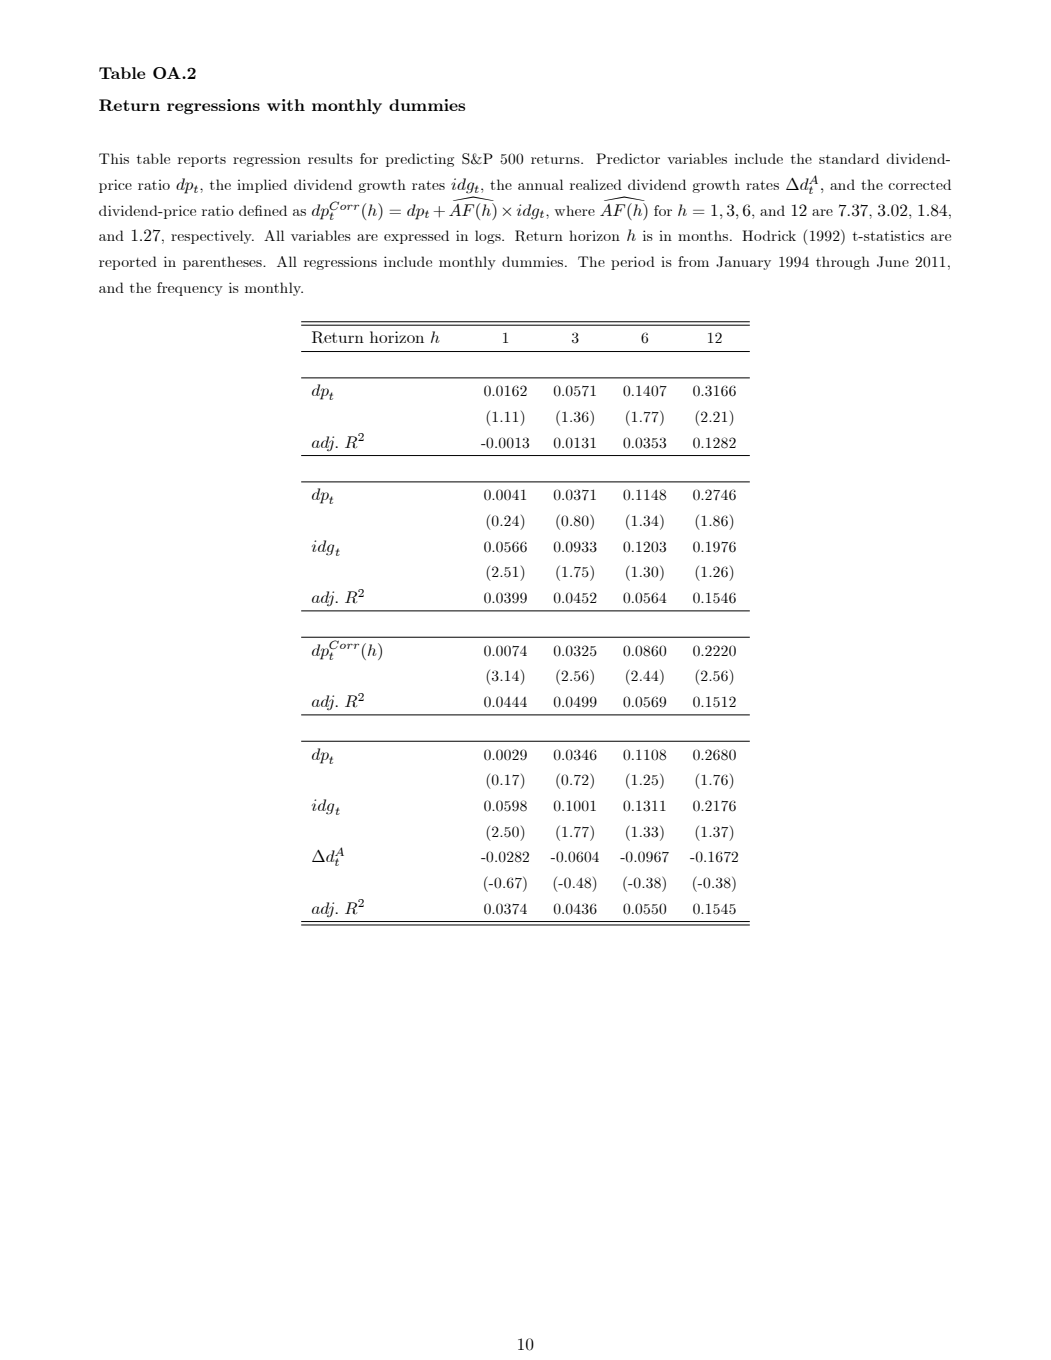 Image resolution: width=1051 pixels, height=1360 pixels. I want to click on annual, so click(540, 184).
